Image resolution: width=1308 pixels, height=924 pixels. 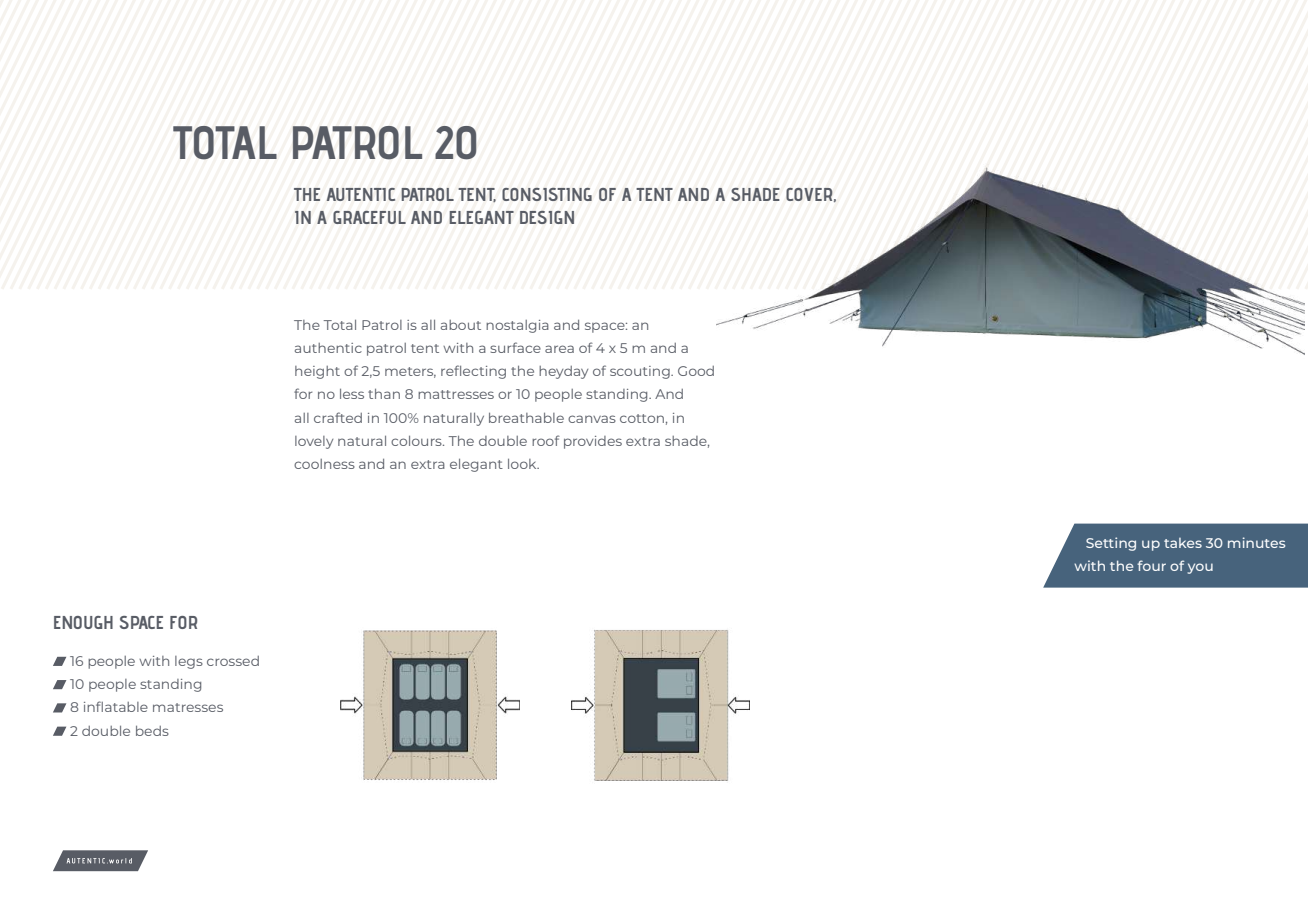 What do you see at coordinates (641, 372) in the document?
I see `scouting` at bounding box center [641, 372].
